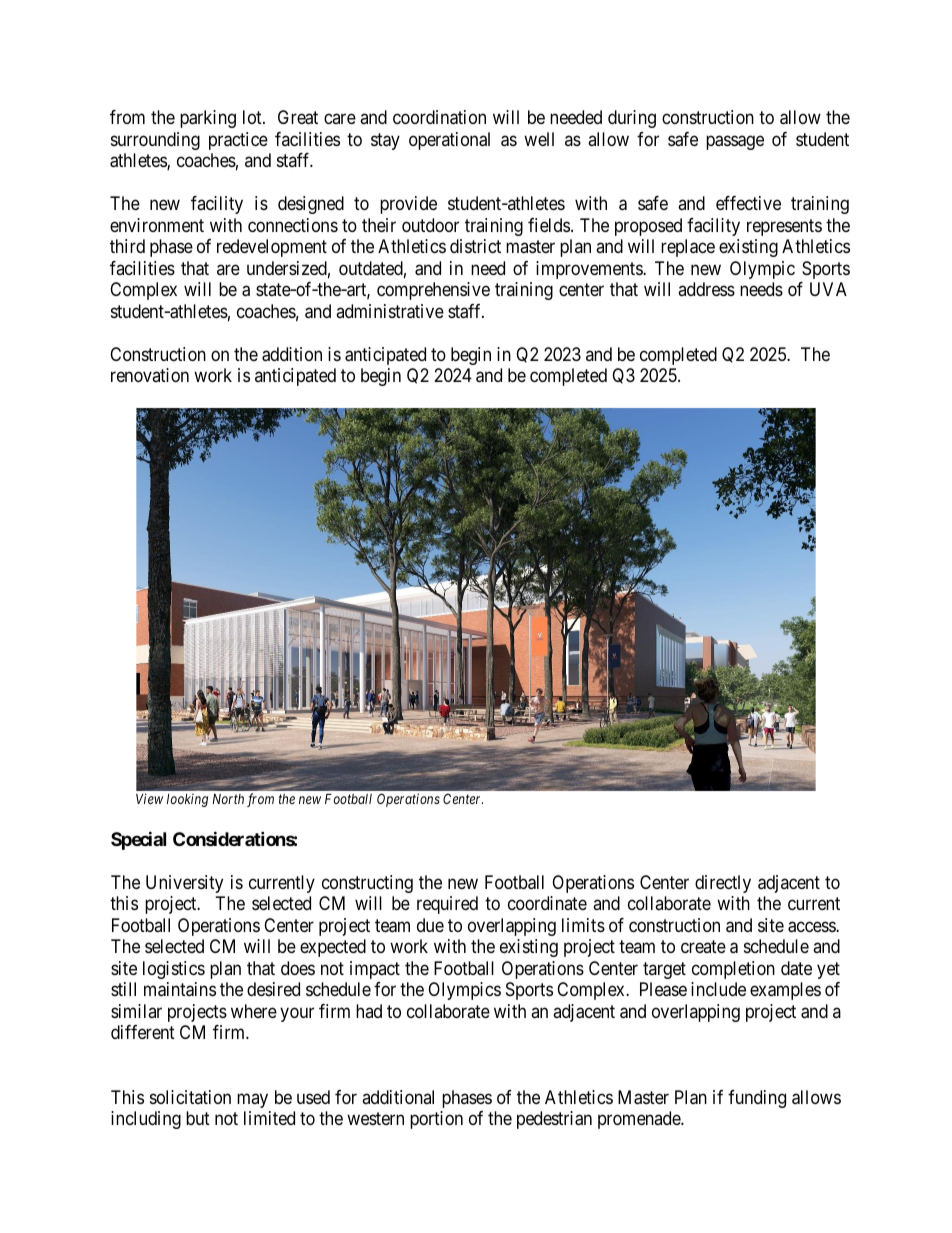  What do you see at coordinates (449, 141) in the screenshot?
I see `operational` at bounding box center [449, 141].
